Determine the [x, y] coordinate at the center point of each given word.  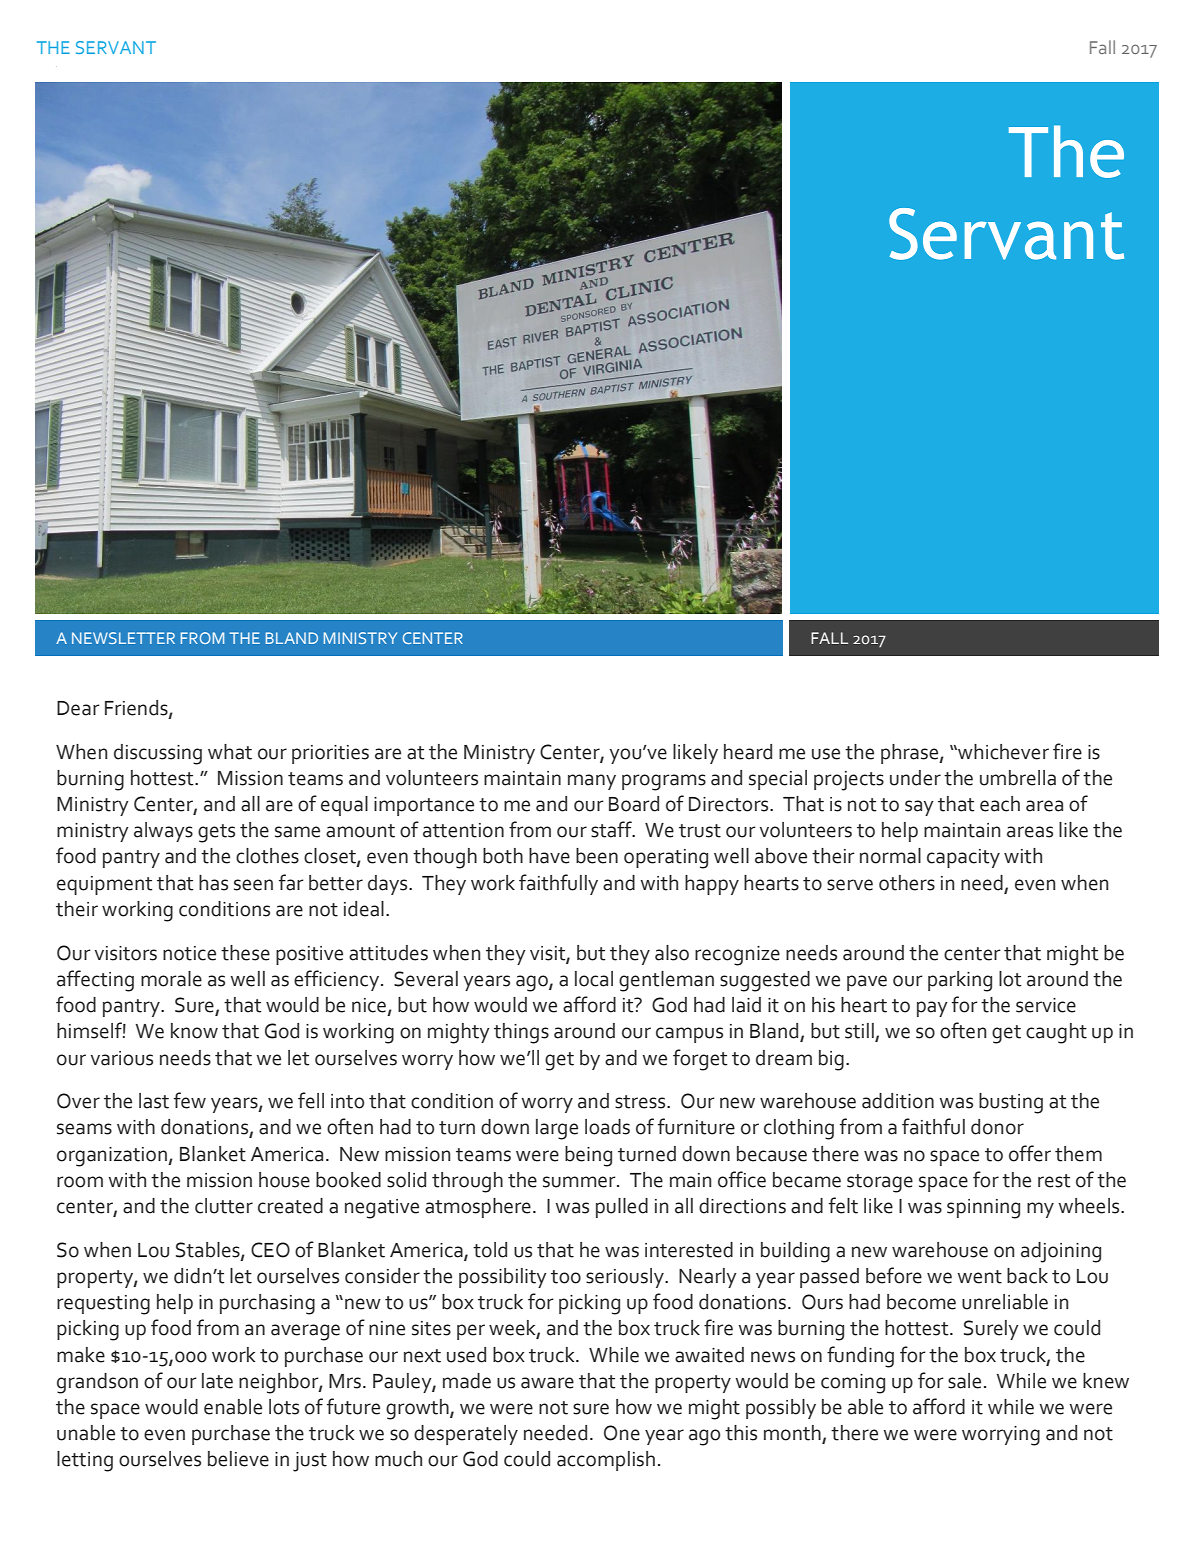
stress [641, 1102]
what [230, 752]
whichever [1002, 752]
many [592, 782]
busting [1011, 1103]
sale [964, 1381]
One [622, 1433]
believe [238, 1459]
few [190, 1100]
